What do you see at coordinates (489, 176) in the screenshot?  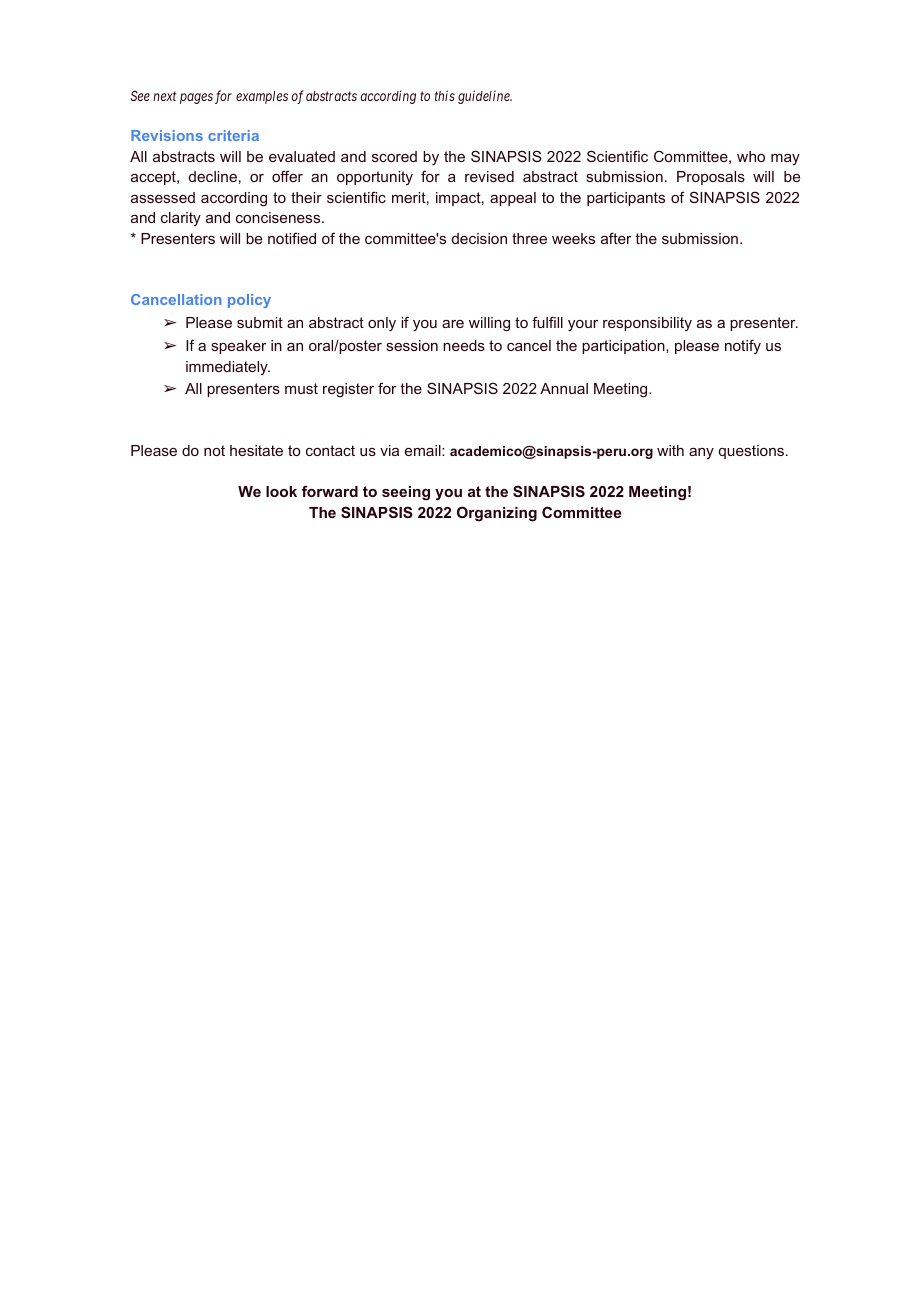 I see `revised` at bounding box center [489, 176].
